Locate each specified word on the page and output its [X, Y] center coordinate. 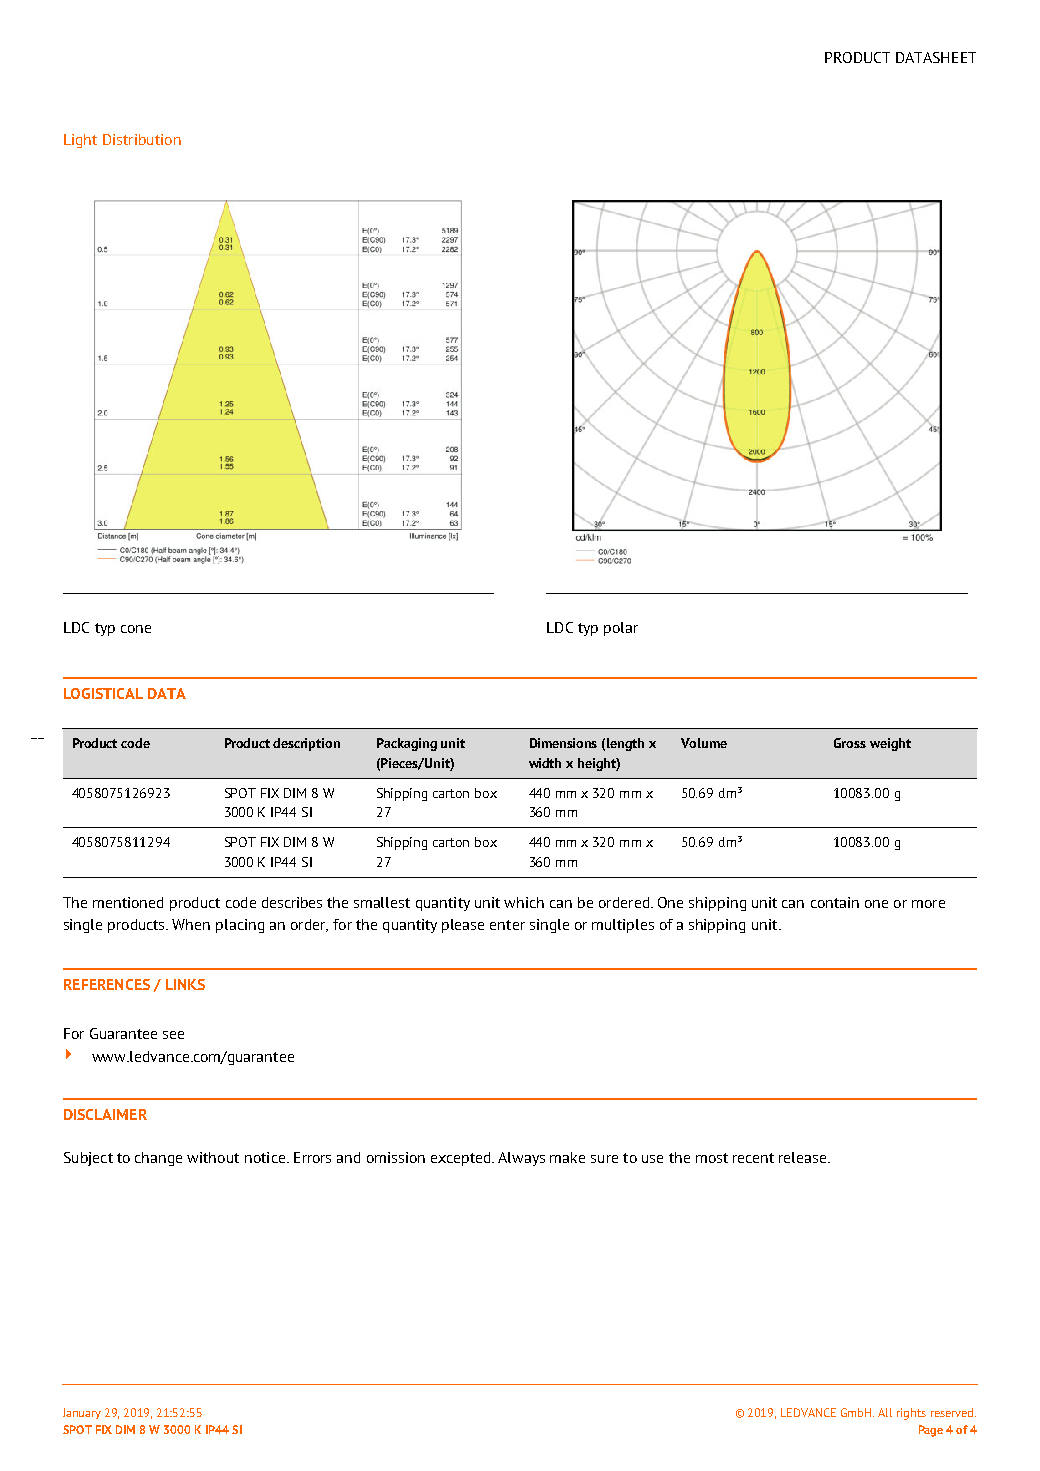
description [306, 744]
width [545, 763]
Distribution [142, 139]
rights [911, 1414]
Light [80, 141]
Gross [850, 743]
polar [621, 629]
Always [521, 1159]
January [82, 1413]
